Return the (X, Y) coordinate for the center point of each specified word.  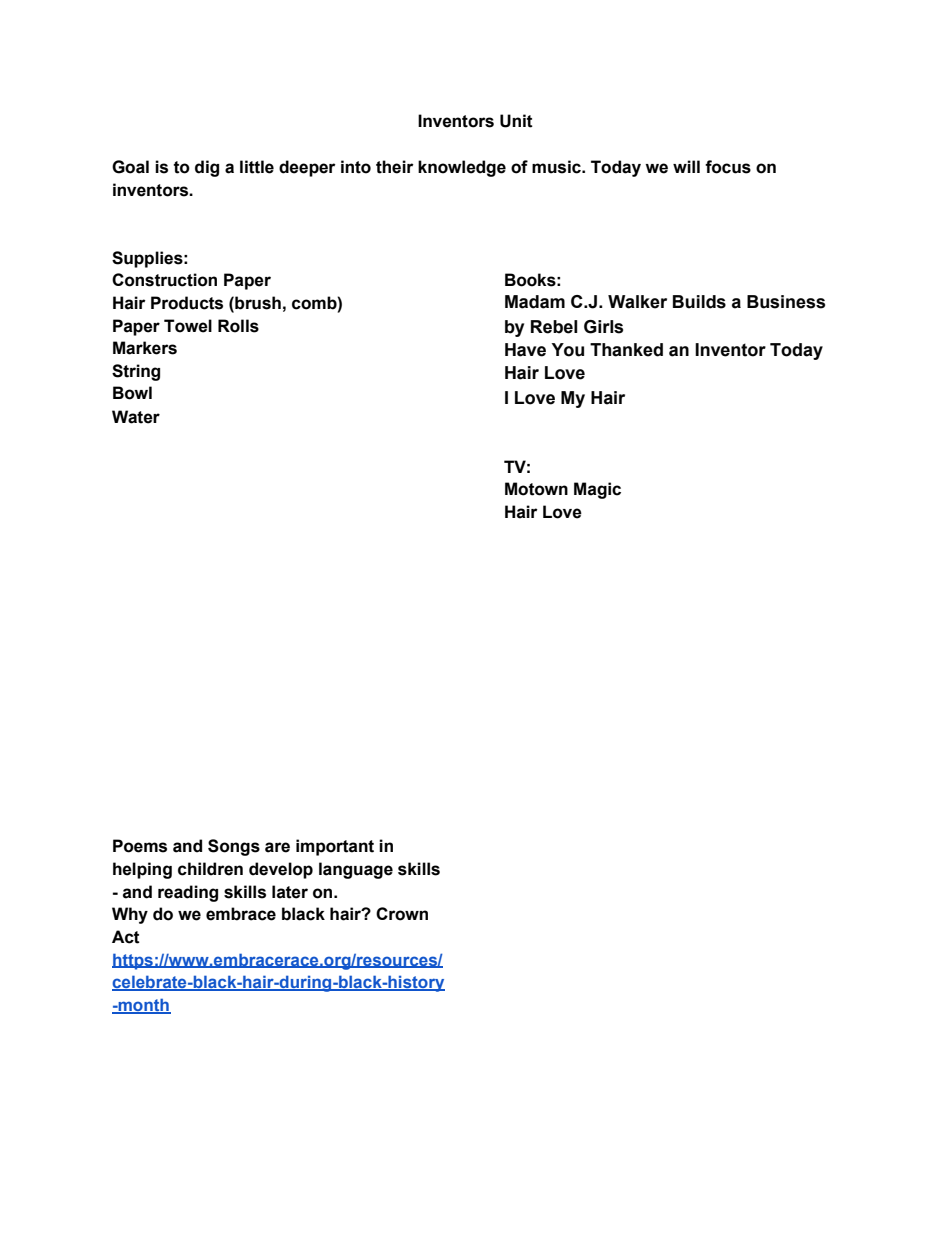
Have (525, 350)
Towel (188, 326)
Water (136, 417)
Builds (699, 302)
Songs (234, 847)
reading (188, 893)
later (290, 892)
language (356, 870)
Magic (597, 490)
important (335, 847)
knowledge (462, 168)
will (686, 166)
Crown (402, 914)
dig (207, 168)
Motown (536, 489)
